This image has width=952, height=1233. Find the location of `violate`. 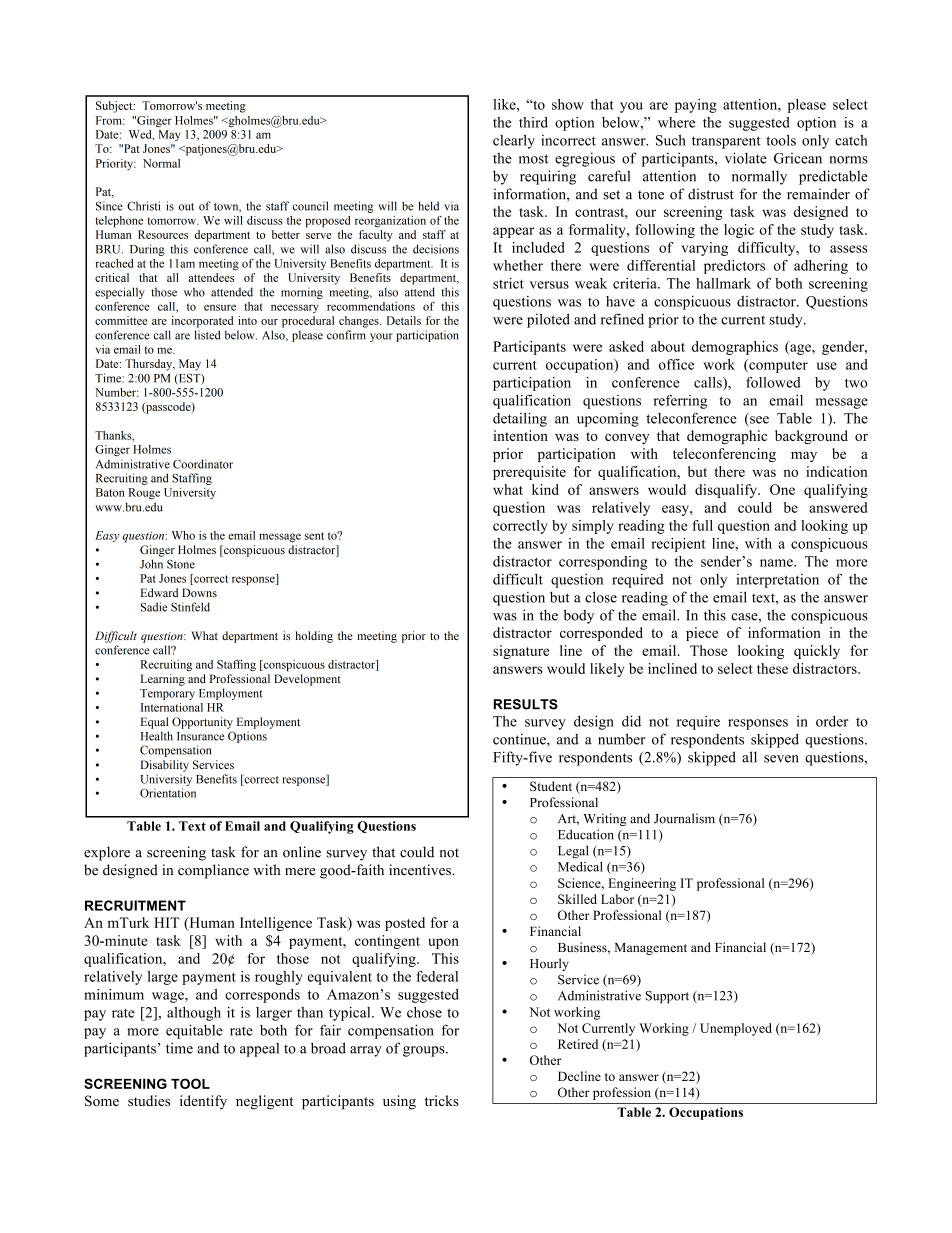

violate is located at coordinates (746, 158).
